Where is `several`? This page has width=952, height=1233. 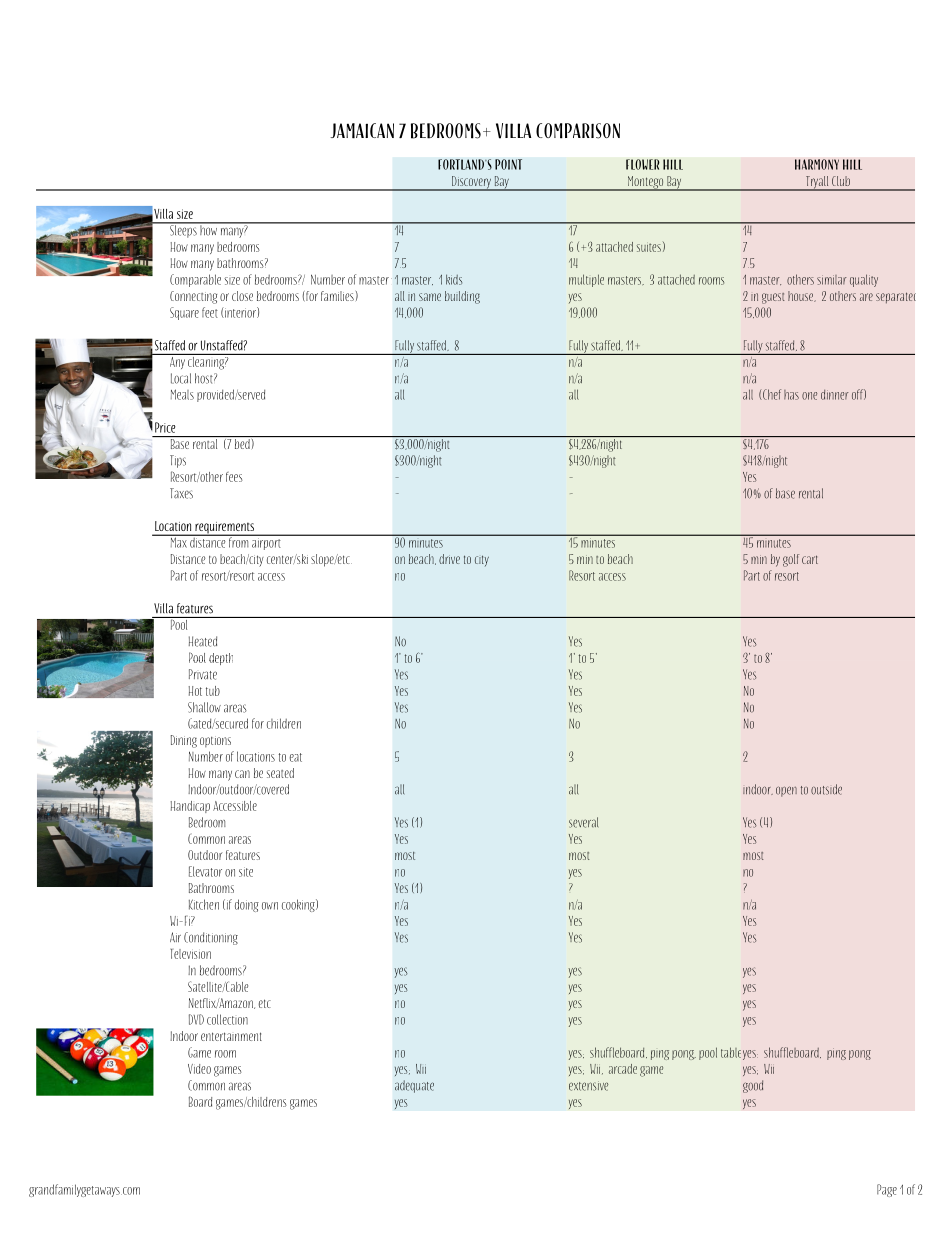
several is located at coordinates (583, 822).
